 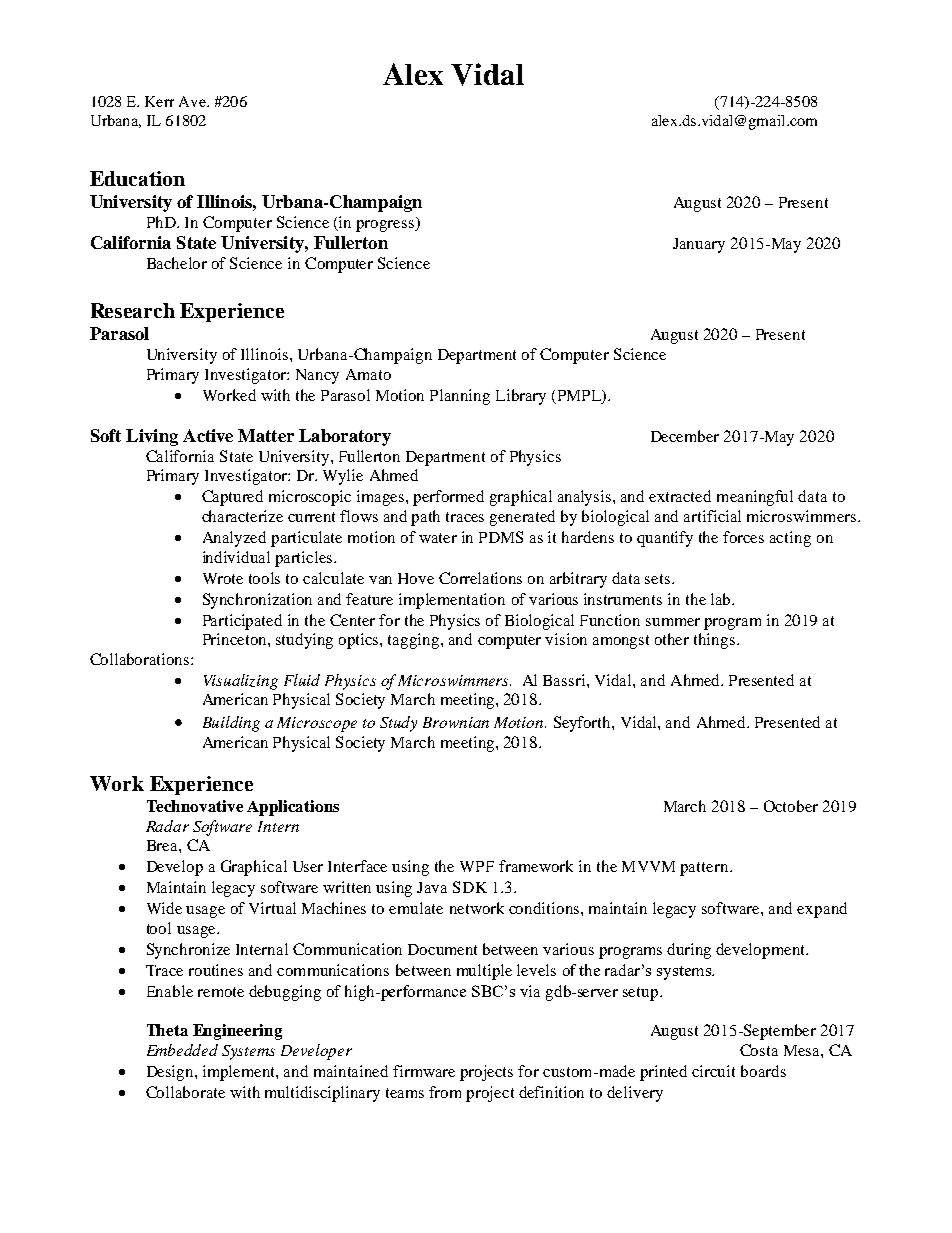 What do you see at coordinates (231, 724) in the document?
I see `Building` at bounding box center [231, 724].
